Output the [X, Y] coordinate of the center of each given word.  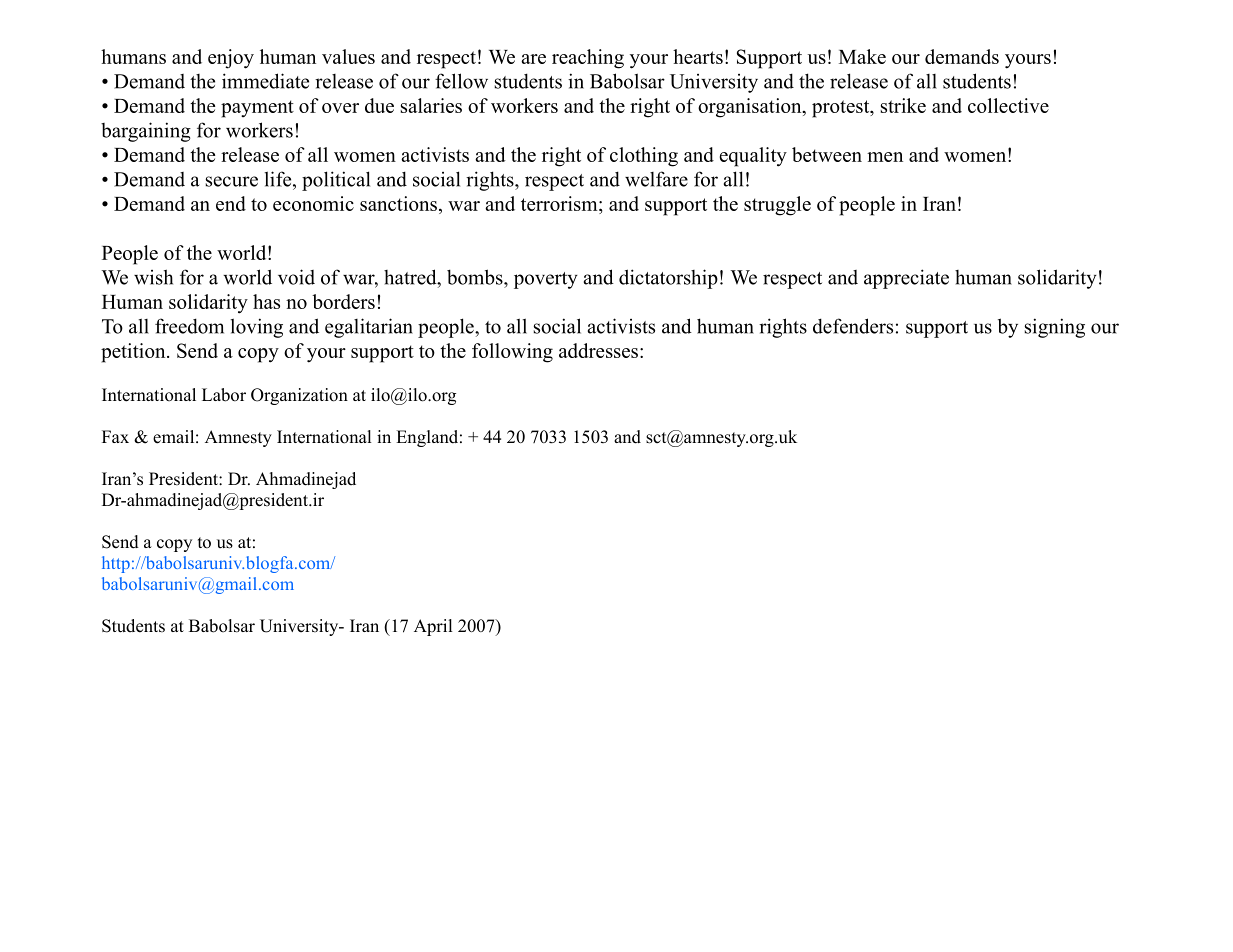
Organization [299, 396]
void [296, 277]
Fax [115, 436]
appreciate [906, 279]
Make [862, 56]
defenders [853, 326]
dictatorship [668, 279]
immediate [265, 81]
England [427, 438]
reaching [588, 59]
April [433, 627]
